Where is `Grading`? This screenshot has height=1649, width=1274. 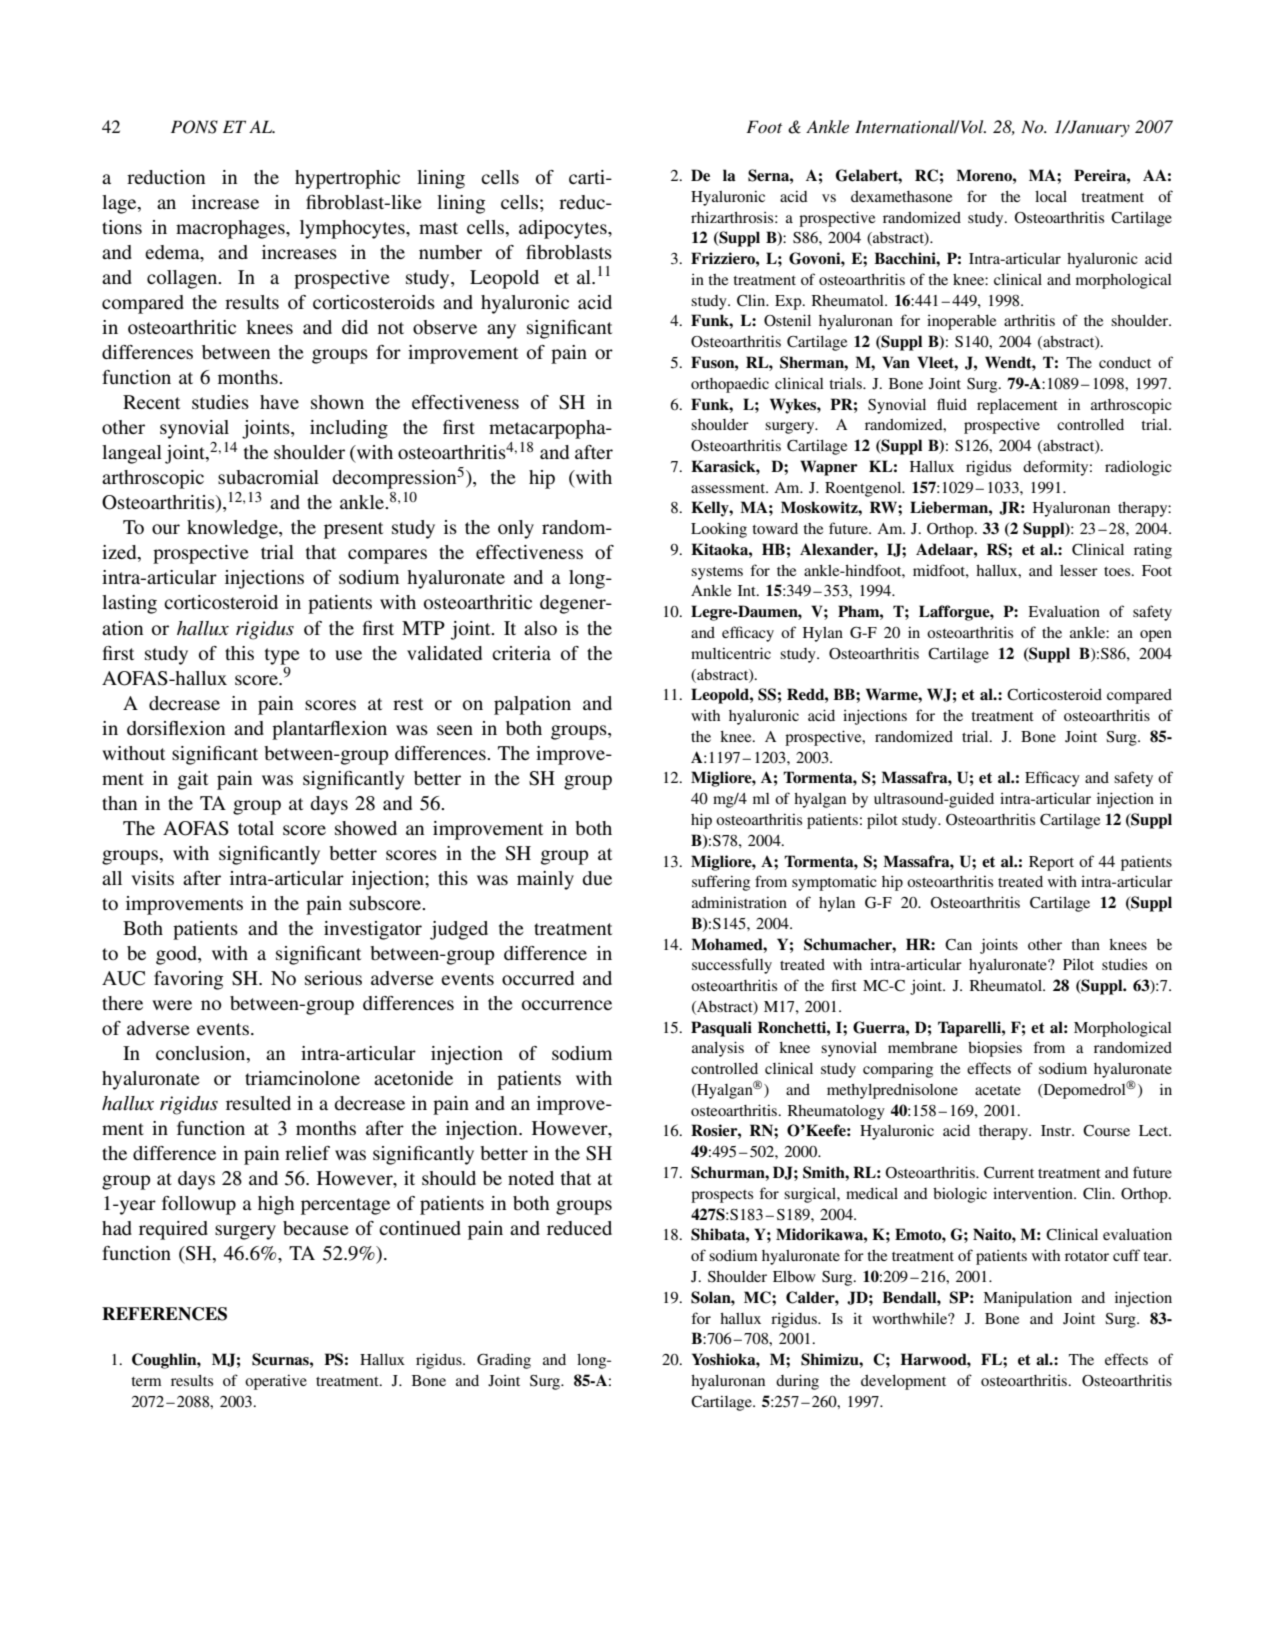 Grading is located at coordinates (504, 1361).
